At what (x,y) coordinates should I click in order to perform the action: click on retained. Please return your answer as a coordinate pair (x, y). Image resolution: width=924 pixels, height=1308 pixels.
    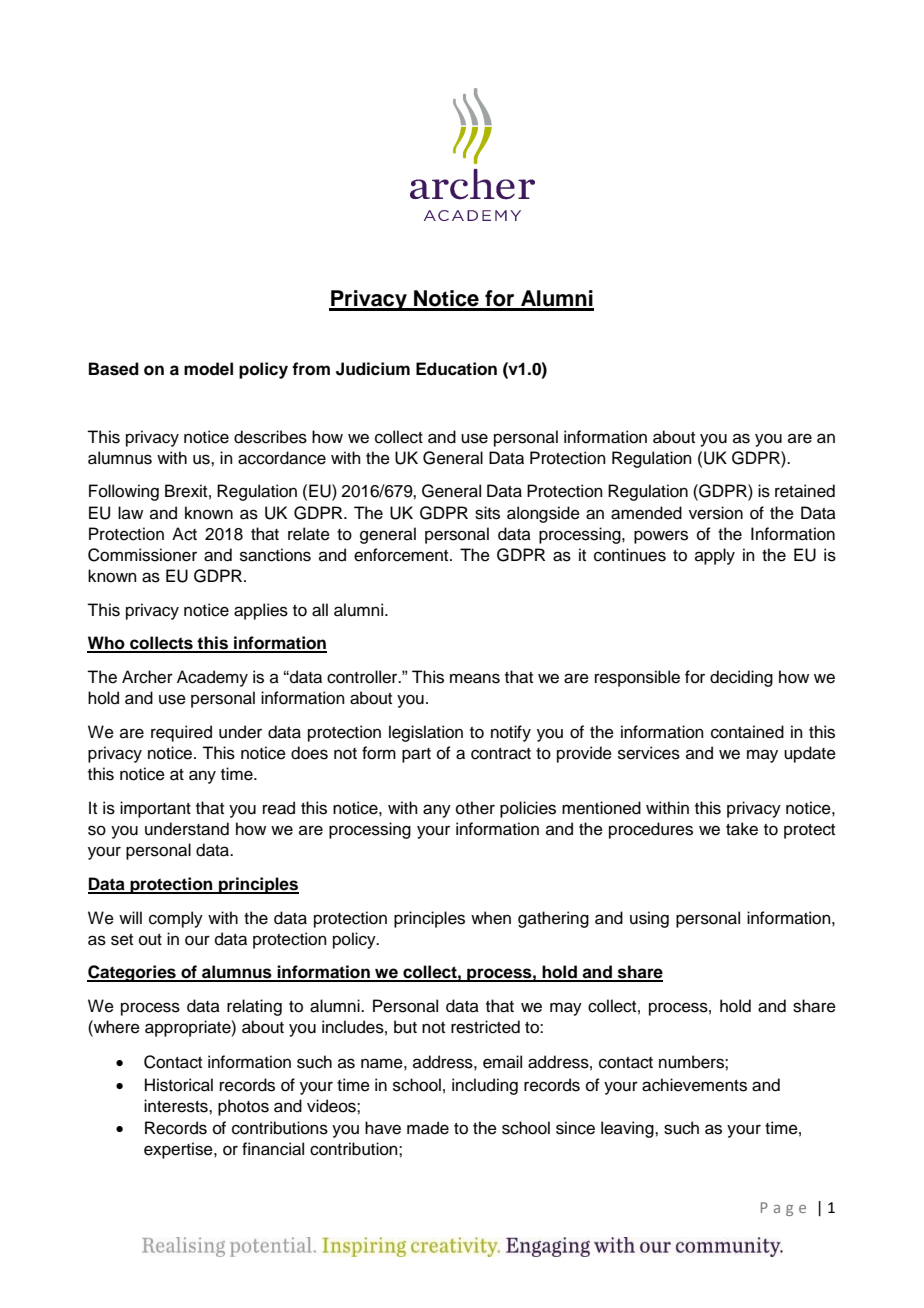
    Looking at the image, I should click on (805, 491).
